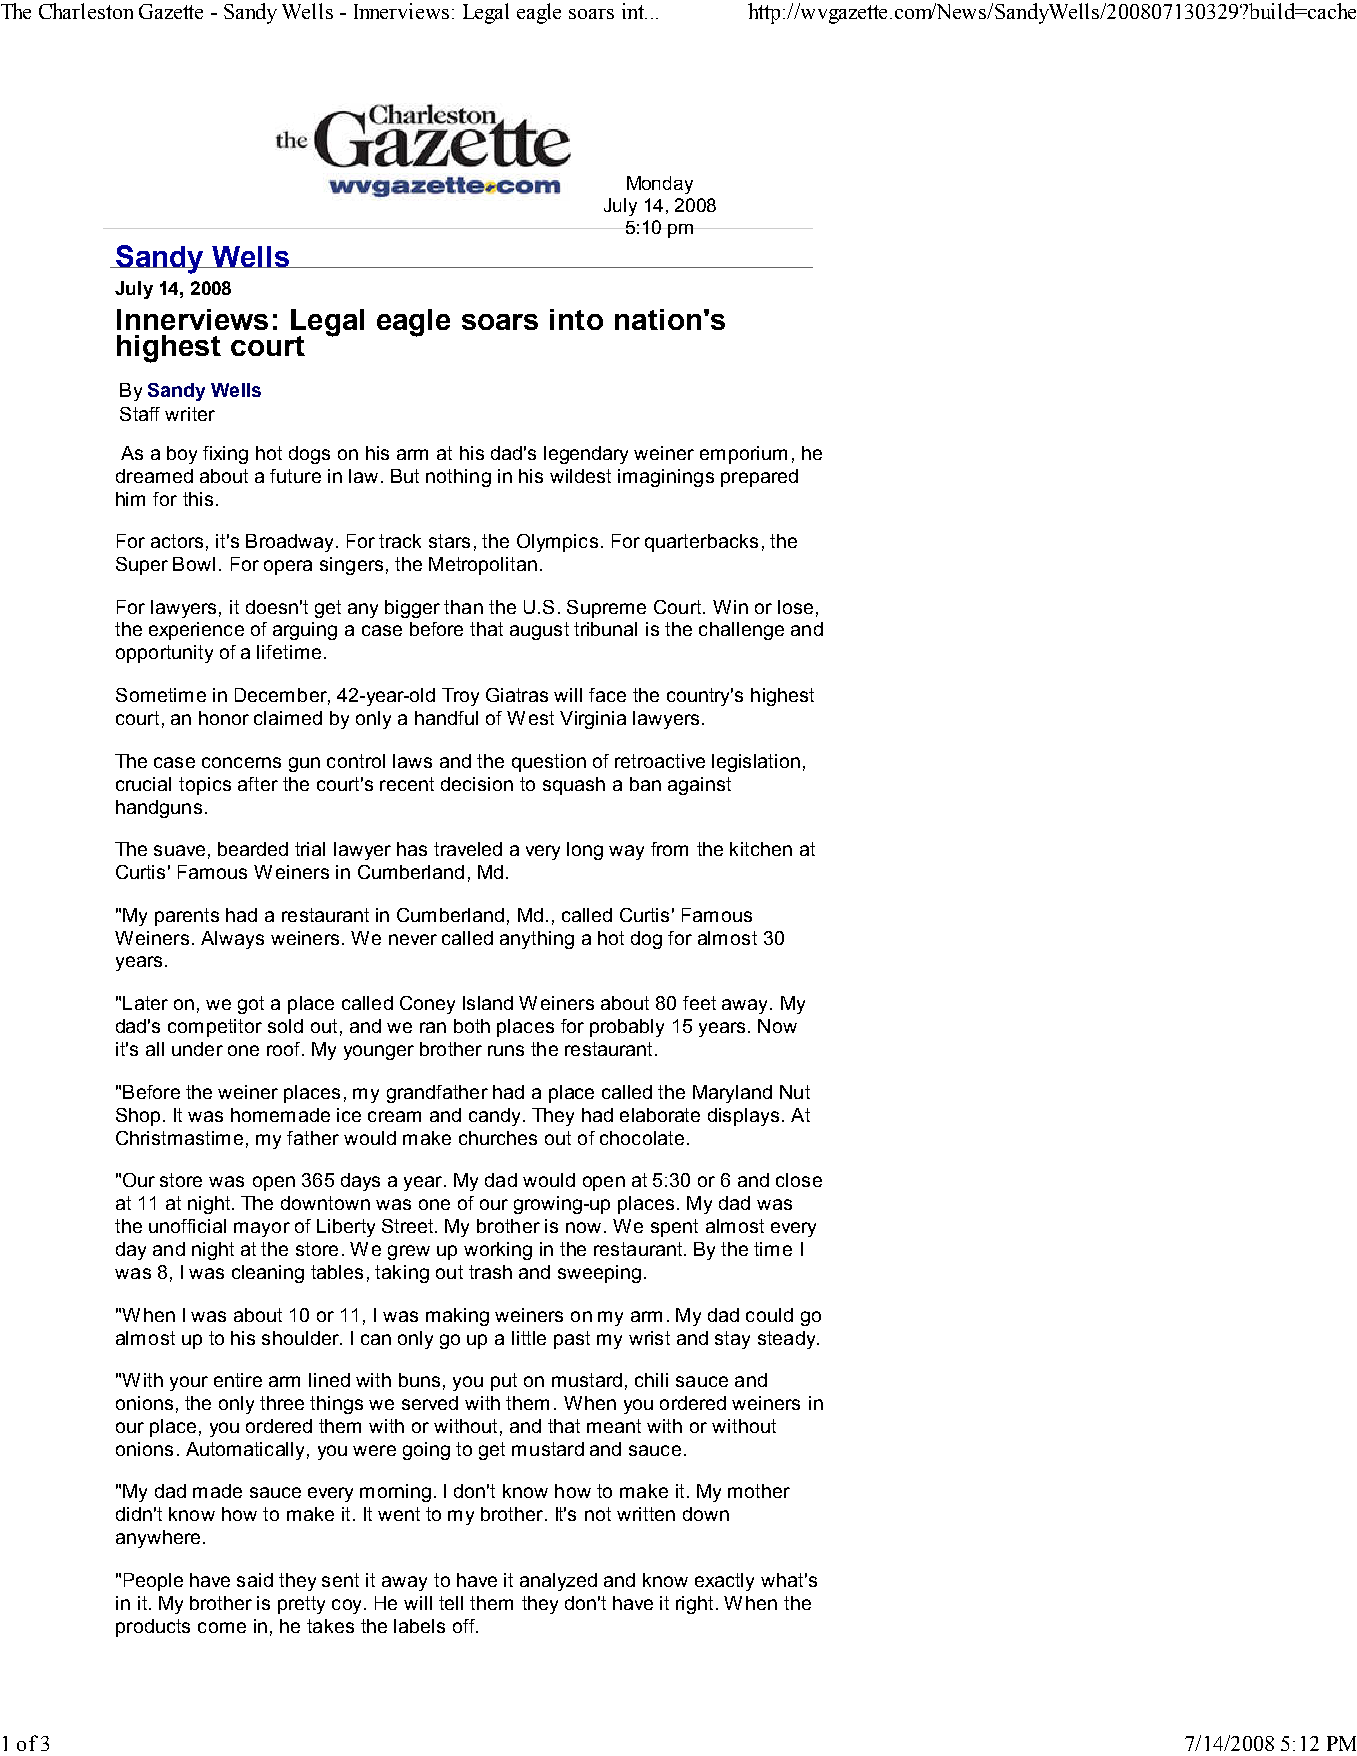 The height and width of the screenshot is (1756, 1357). Describe the element at coordinates (576, 319) in the screenshot. I see `into` at that location.
